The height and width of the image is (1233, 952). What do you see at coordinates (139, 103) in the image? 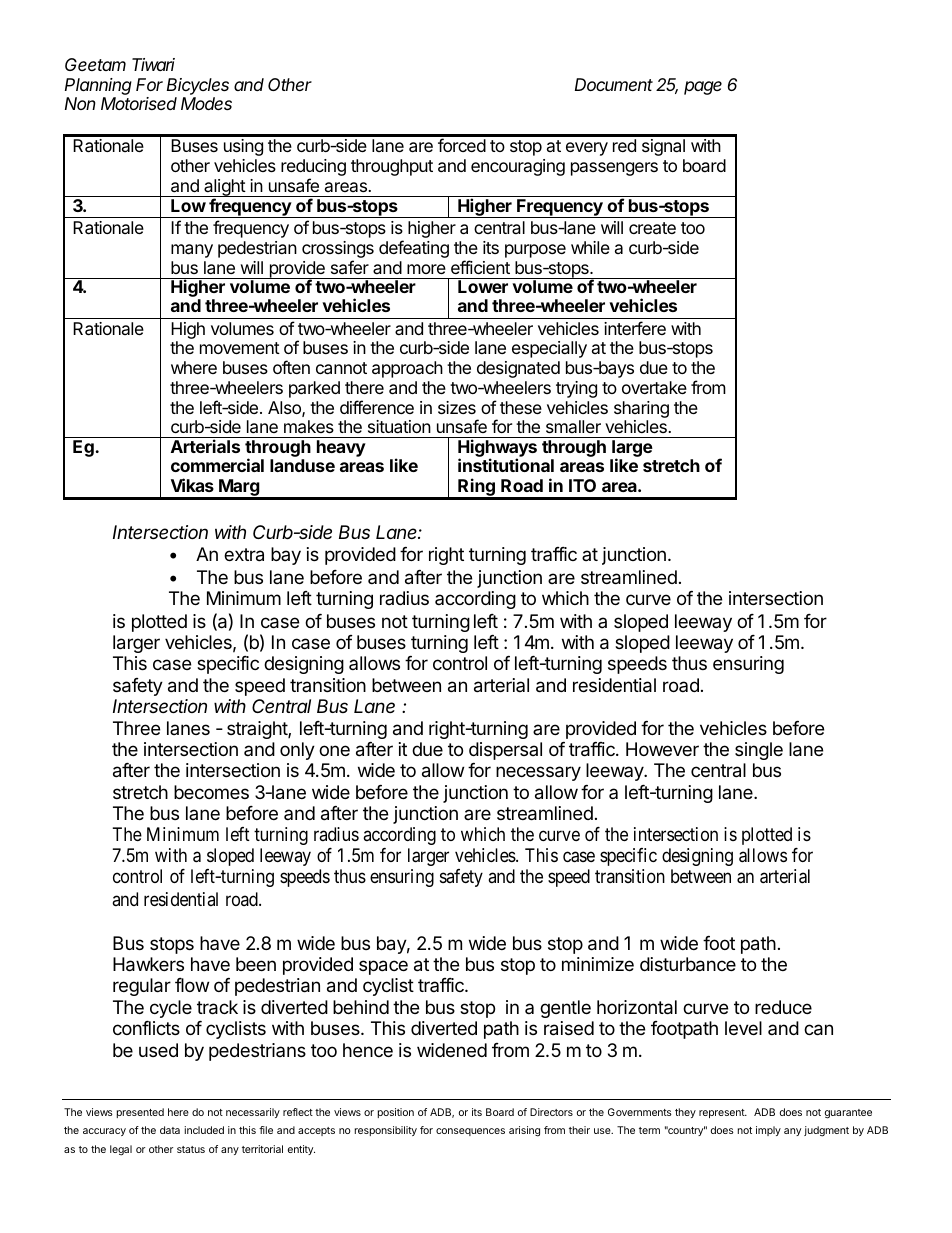
I see `Motorised` at bounding box center [139, 103].
